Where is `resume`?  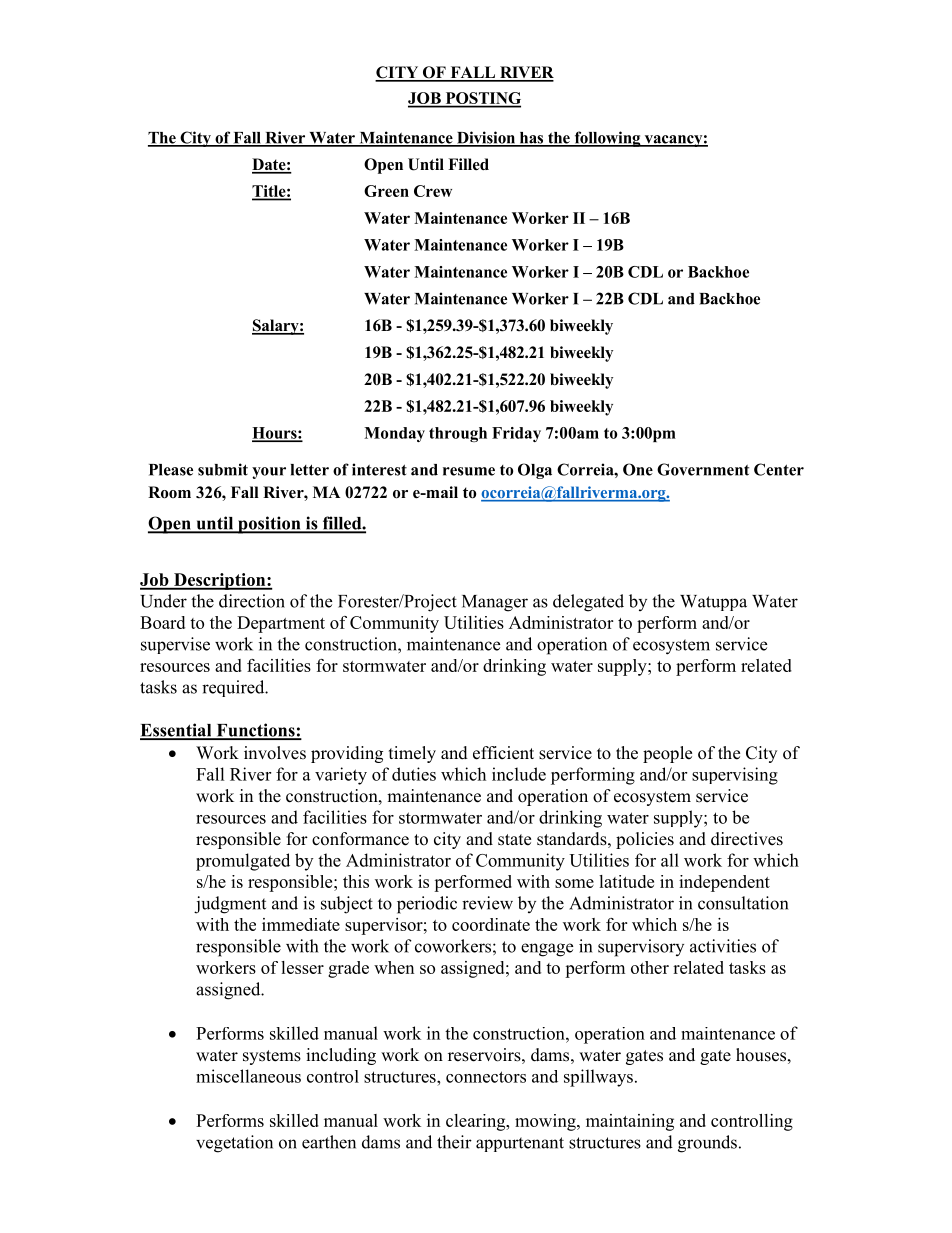
resume is located at coordinates (469, 471).
